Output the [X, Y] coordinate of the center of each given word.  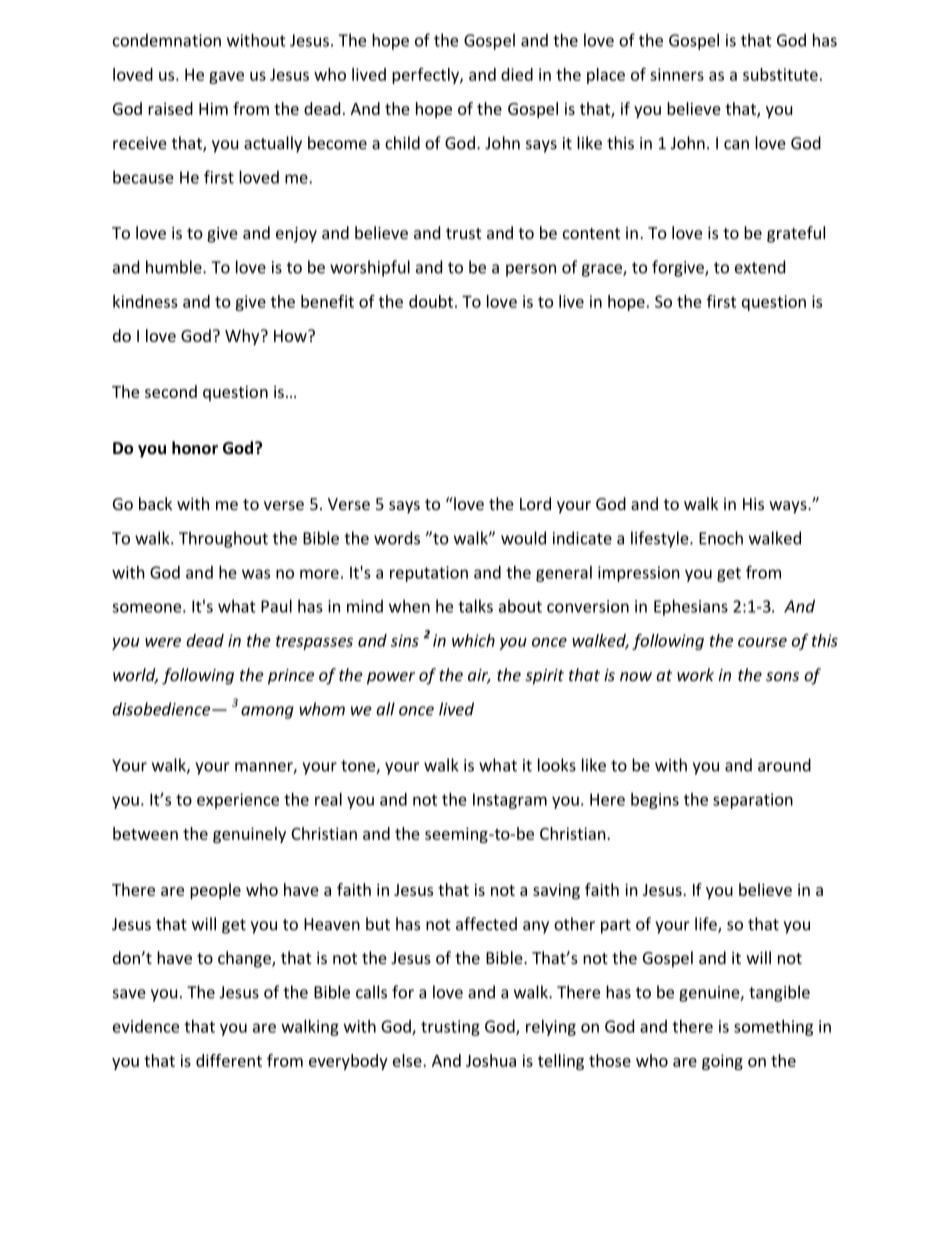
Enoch [721, 538]
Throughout [223, 539]
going [722, 1062]
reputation [429, 574]
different [229, 1060]
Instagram [510, 801]
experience [238, 801]
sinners [677, 74]
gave [226, 77]
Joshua [491, 1060]
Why [243, 337]
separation [753, 801]
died [517, 74]
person [531, 270]
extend [760, 267]
